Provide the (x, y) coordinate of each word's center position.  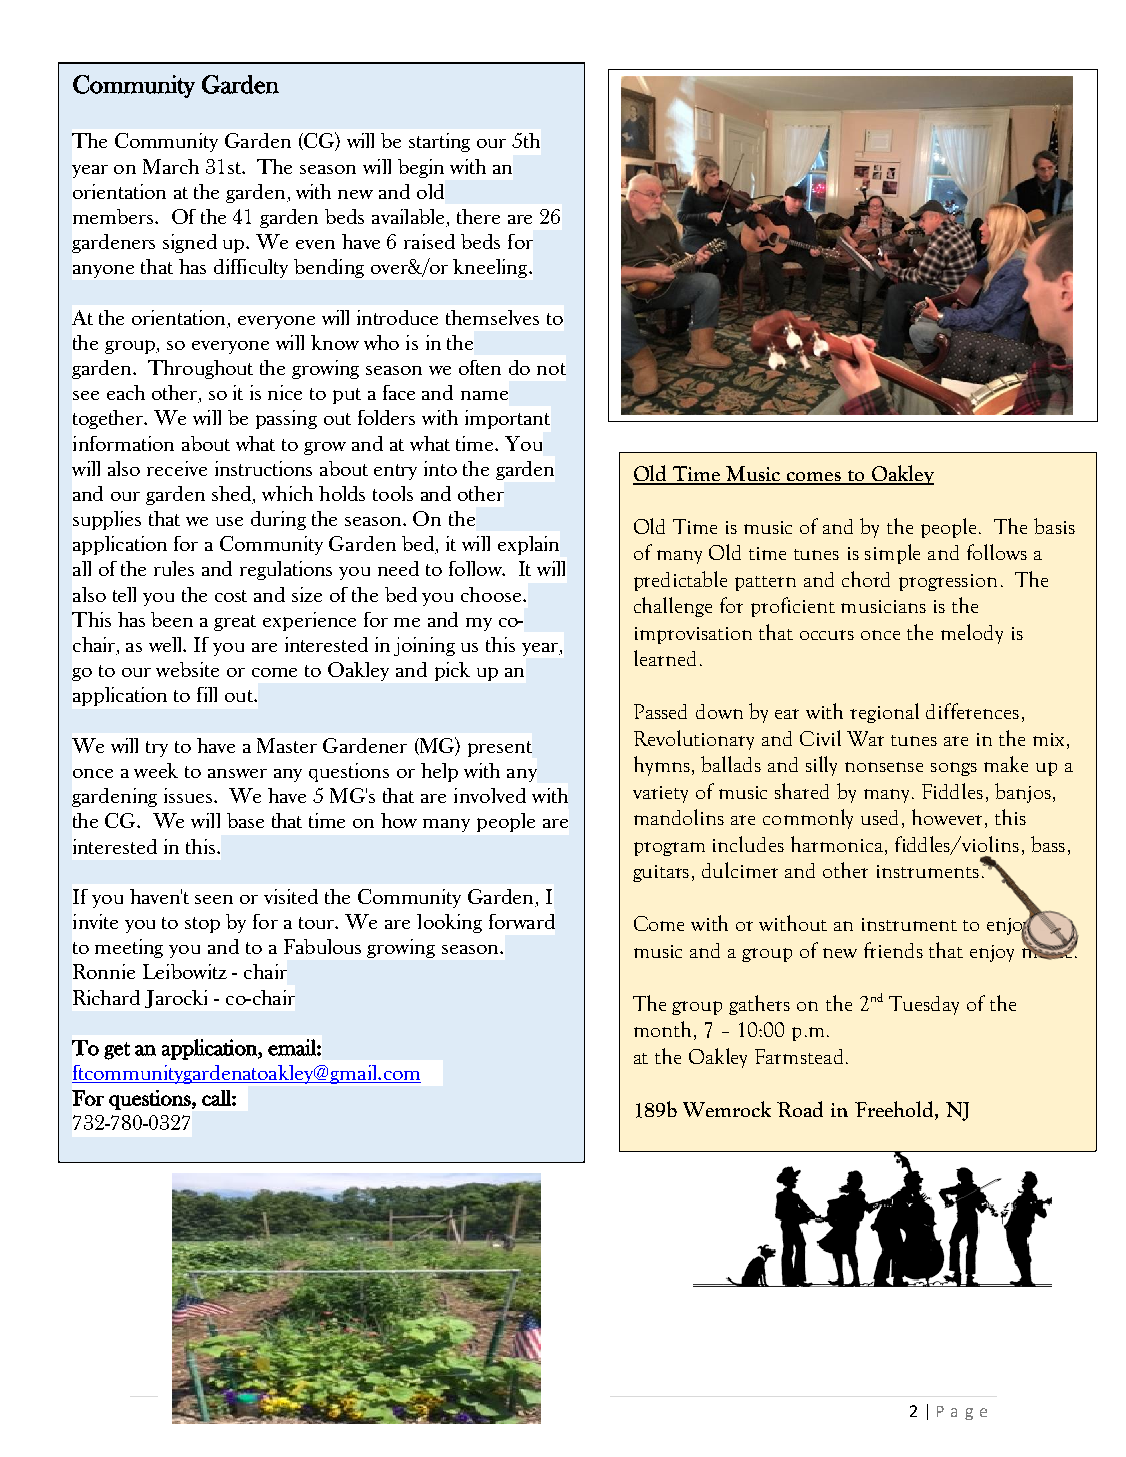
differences (972, 711)
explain (528, 545)
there (478, 216)
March (171, 166)
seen (214, 899)
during (278, 520)
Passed (660, 711)
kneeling (491, 268)
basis (1054, 526)
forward (522, 921)
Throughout (200, 369)
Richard (106, 997)
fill (207, 694)
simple (892, 554)
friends (893, 950)
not (551, 369)
